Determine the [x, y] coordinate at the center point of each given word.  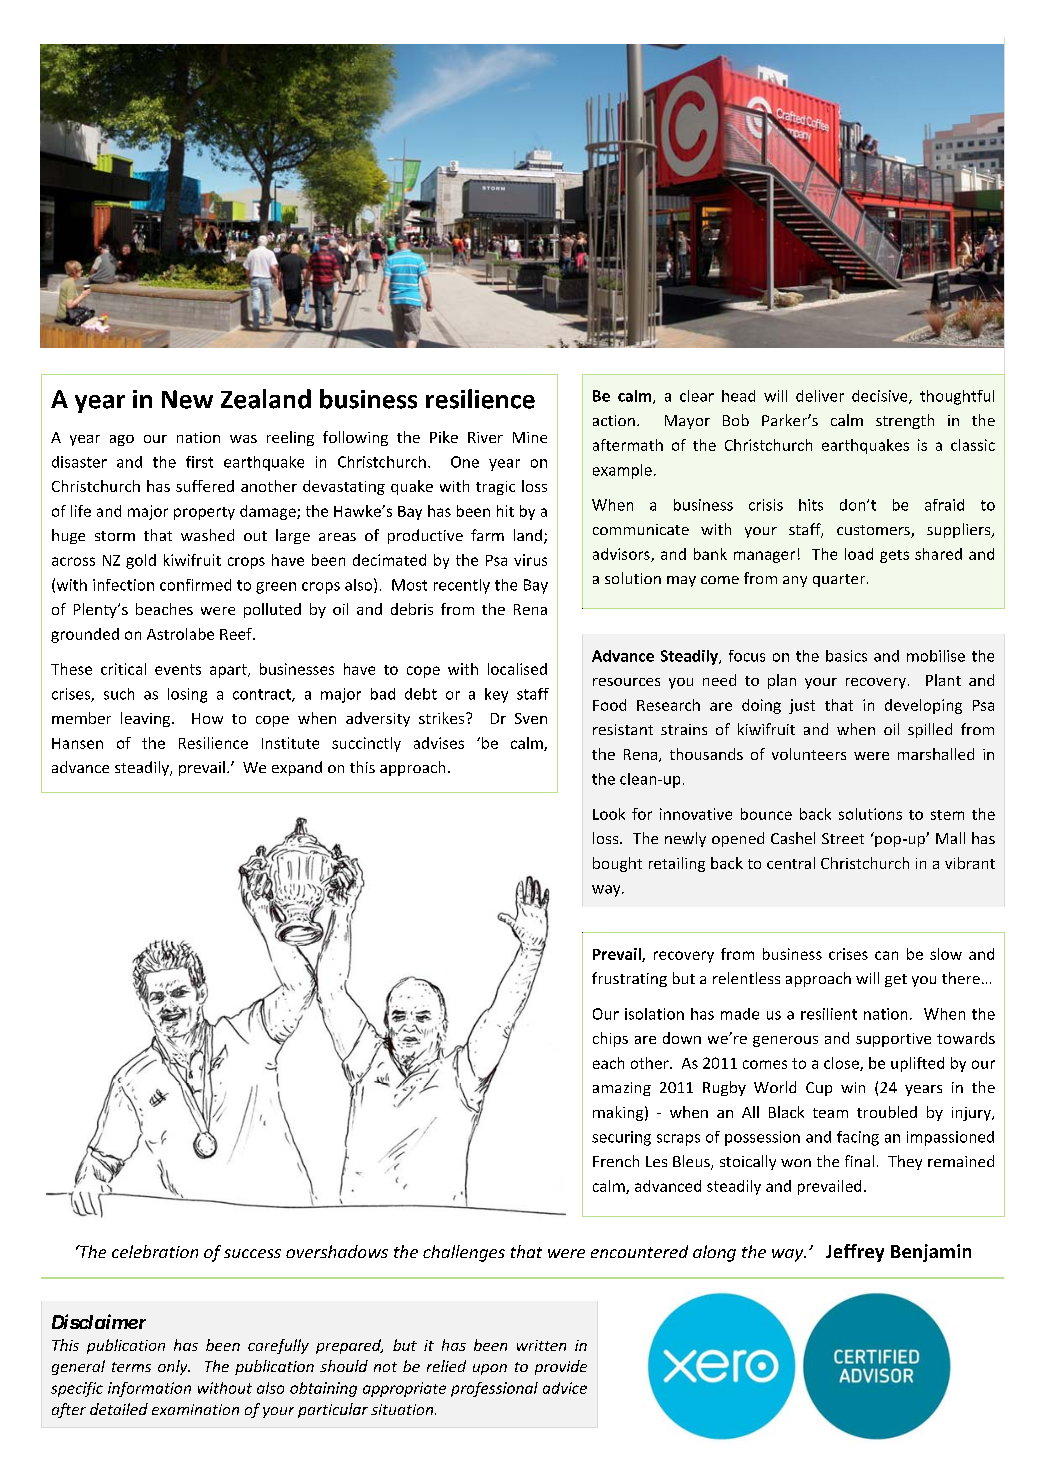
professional [494, 1389]
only [174, 1367]
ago [122, 440]
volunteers [809, 754]
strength [905, 421]
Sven [531, 718]
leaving [145, 719]
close [842, 1064]
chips [610, 1039]
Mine [530, 437]
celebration [155, 1251]
